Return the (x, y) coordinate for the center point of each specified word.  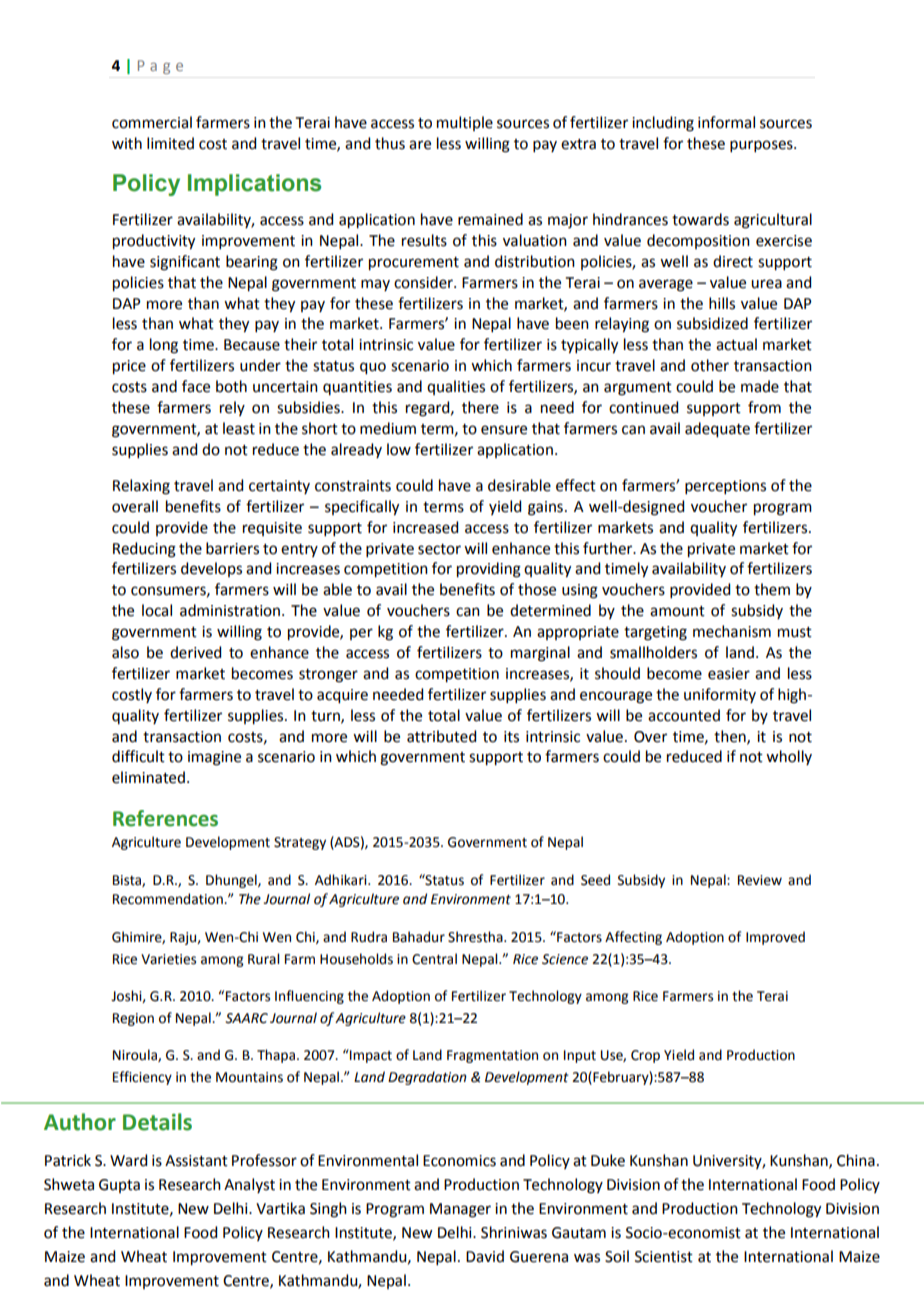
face (196, 386)
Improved (775, 938)
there (480, 407)
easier (729, 674)
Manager (460, 1210)
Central (434, 959)
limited (170, 143)
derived (195, 652)
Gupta (119, 1186)
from (764, 407)
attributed (441, 736)
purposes (762, 146)
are (420, 145)
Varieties (168, 959)
